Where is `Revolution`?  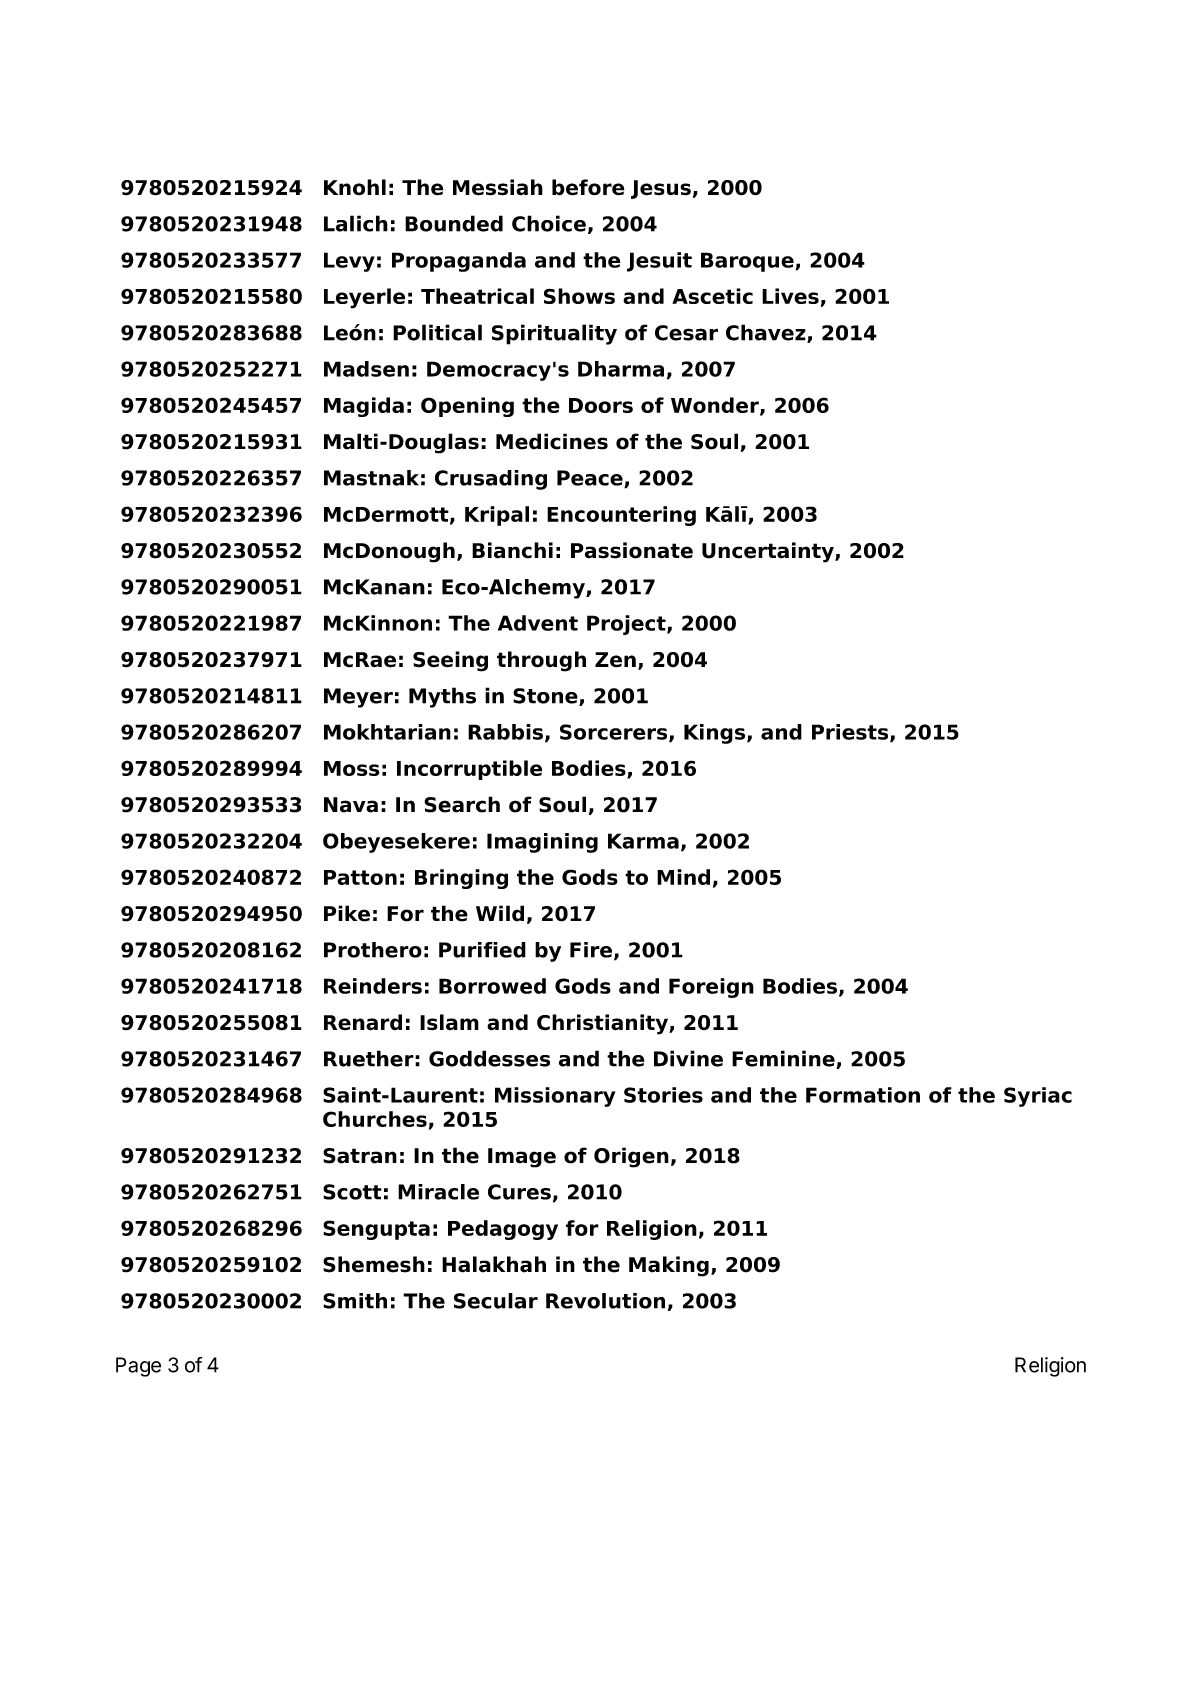
Revolution is located at coordinates (605, 1301).
